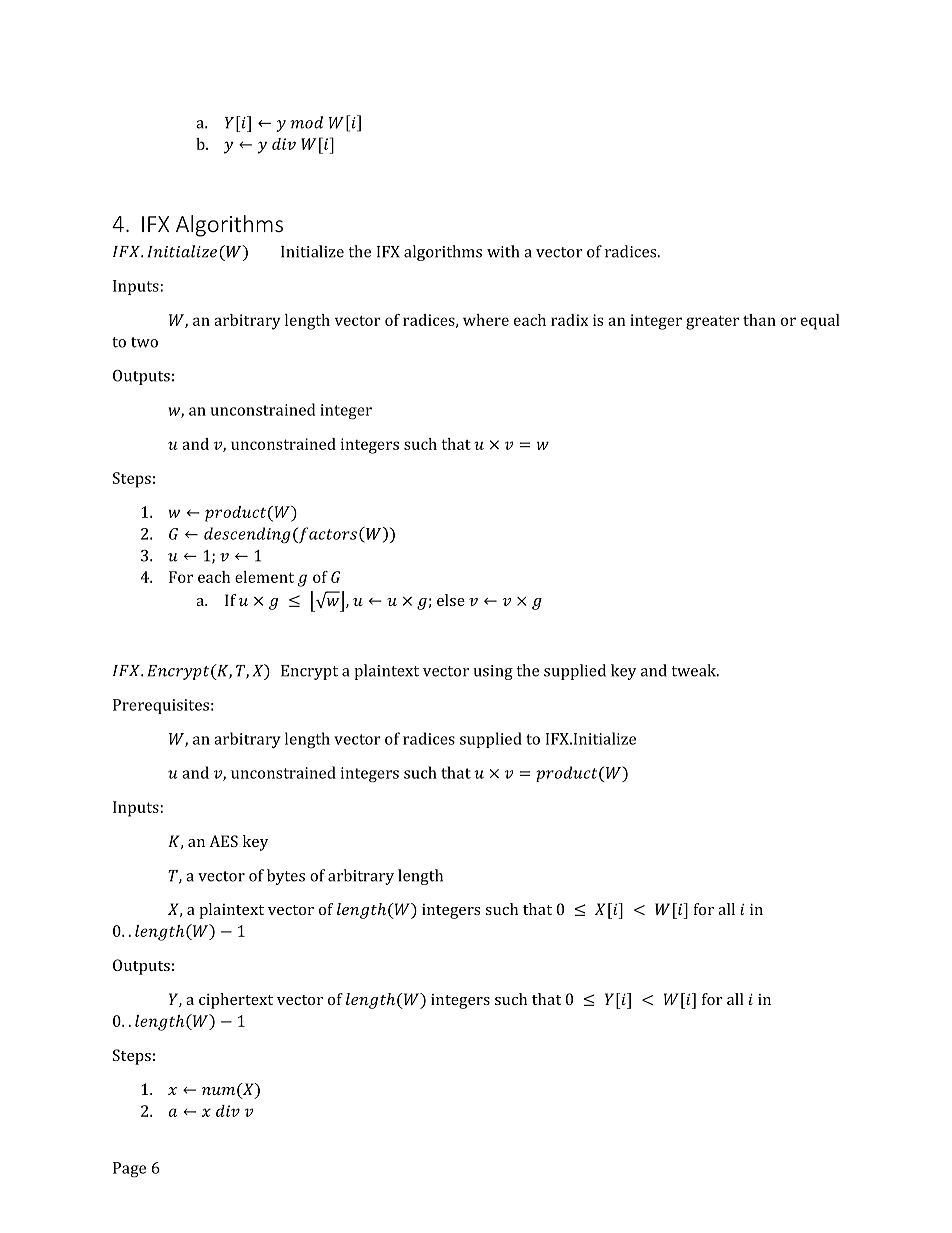 The image size is (952, 1233). I want to click on Page, so click(129, 1169).
